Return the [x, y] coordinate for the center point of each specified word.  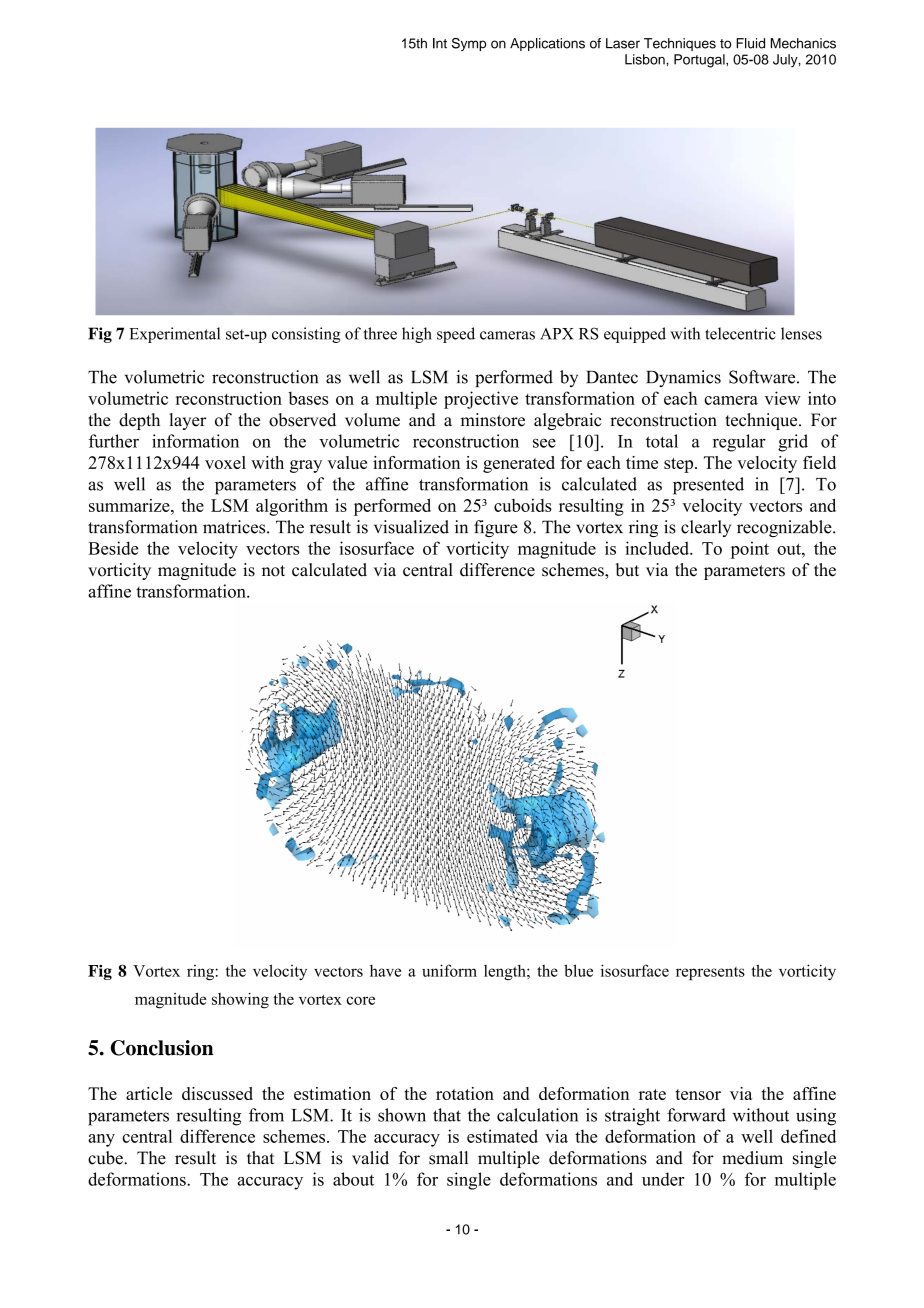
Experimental [174, 335]
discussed [217, 1093]
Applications [547, 44]
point [750, 550]
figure [496, 528]
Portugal [700, 61]
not [273, 571]
